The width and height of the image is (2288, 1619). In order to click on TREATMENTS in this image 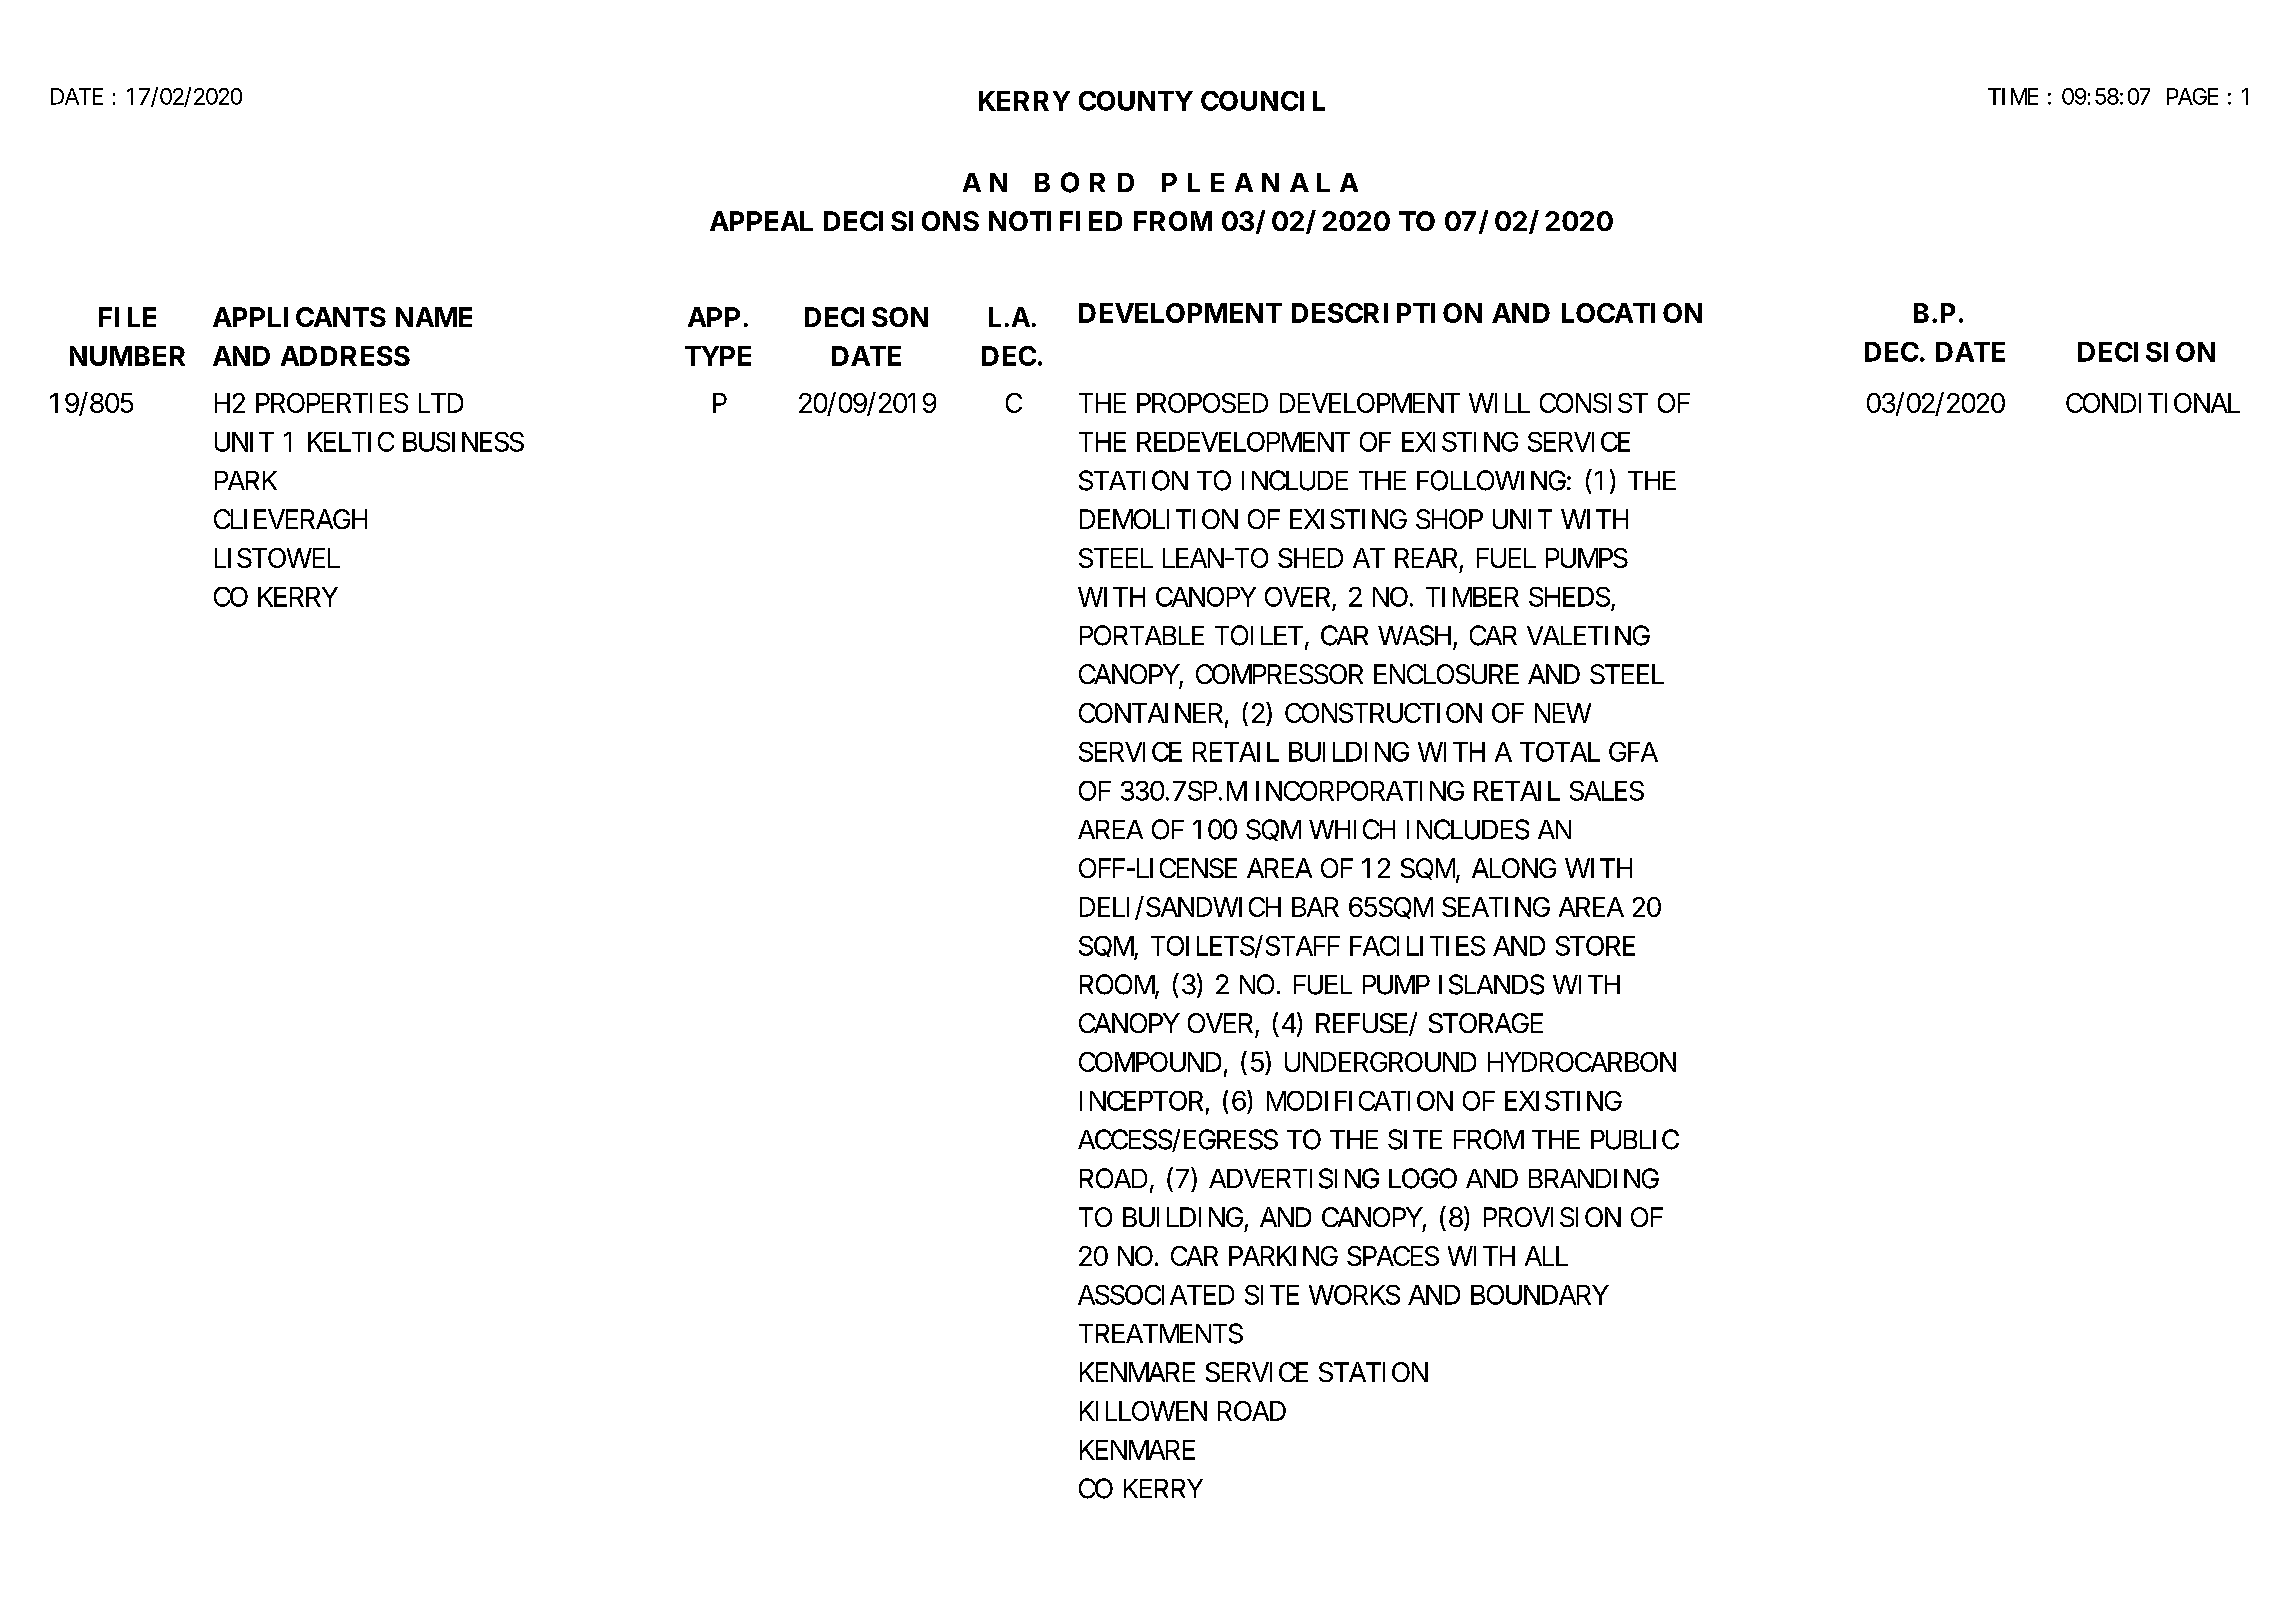, I will do `click(1161, 1333)`.
